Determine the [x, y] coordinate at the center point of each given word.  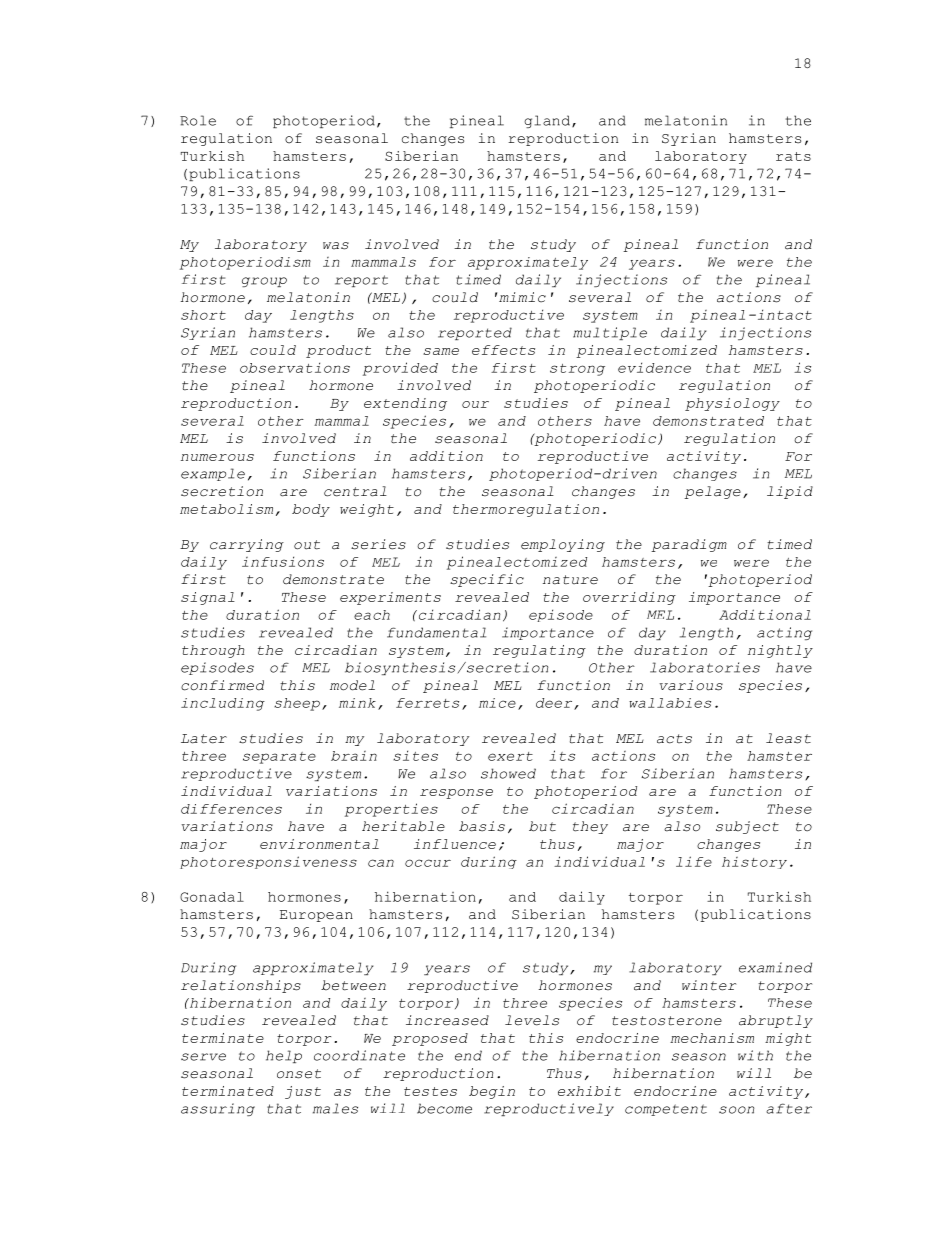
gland [547, 121]
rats [793, 156]
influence [455, 844]
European [316, 916]
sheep [297, 704]
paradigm [689, 545]
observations [295, 367]
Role [198, 120]
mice [497, 703]
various [691, 685]
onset [299, 1074]
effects [503, 350]
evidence [654, 367]
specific [487, 580]
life [694, 861]
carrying [247, 545]
